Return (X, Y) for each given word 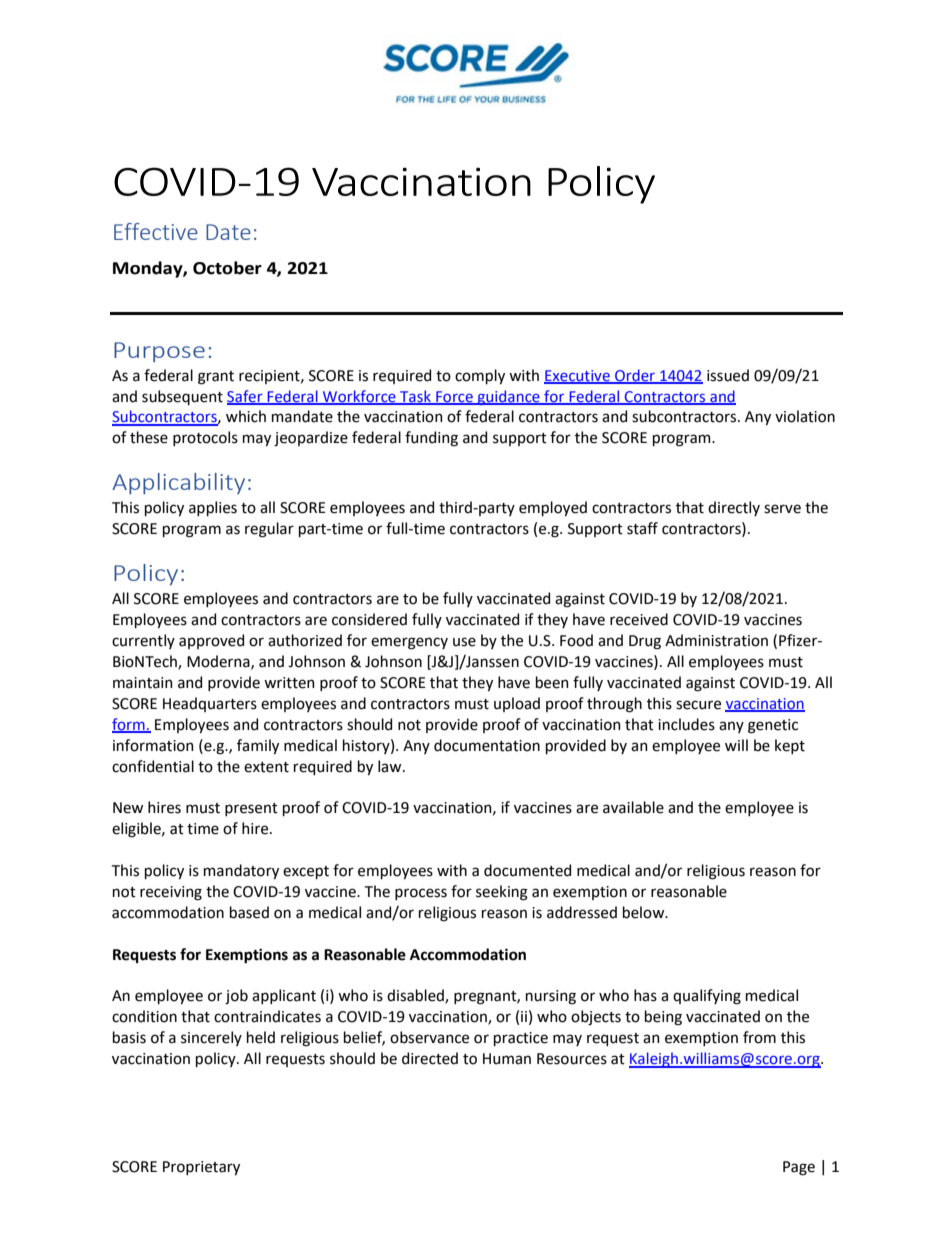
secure (698, 705)
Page (799, 1168)
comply (480, 376)
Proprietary (201, 1168)
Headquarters (210, 704)
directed (430, 1058)
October (227, 268)
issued (728, 375)
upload (517, 704)
